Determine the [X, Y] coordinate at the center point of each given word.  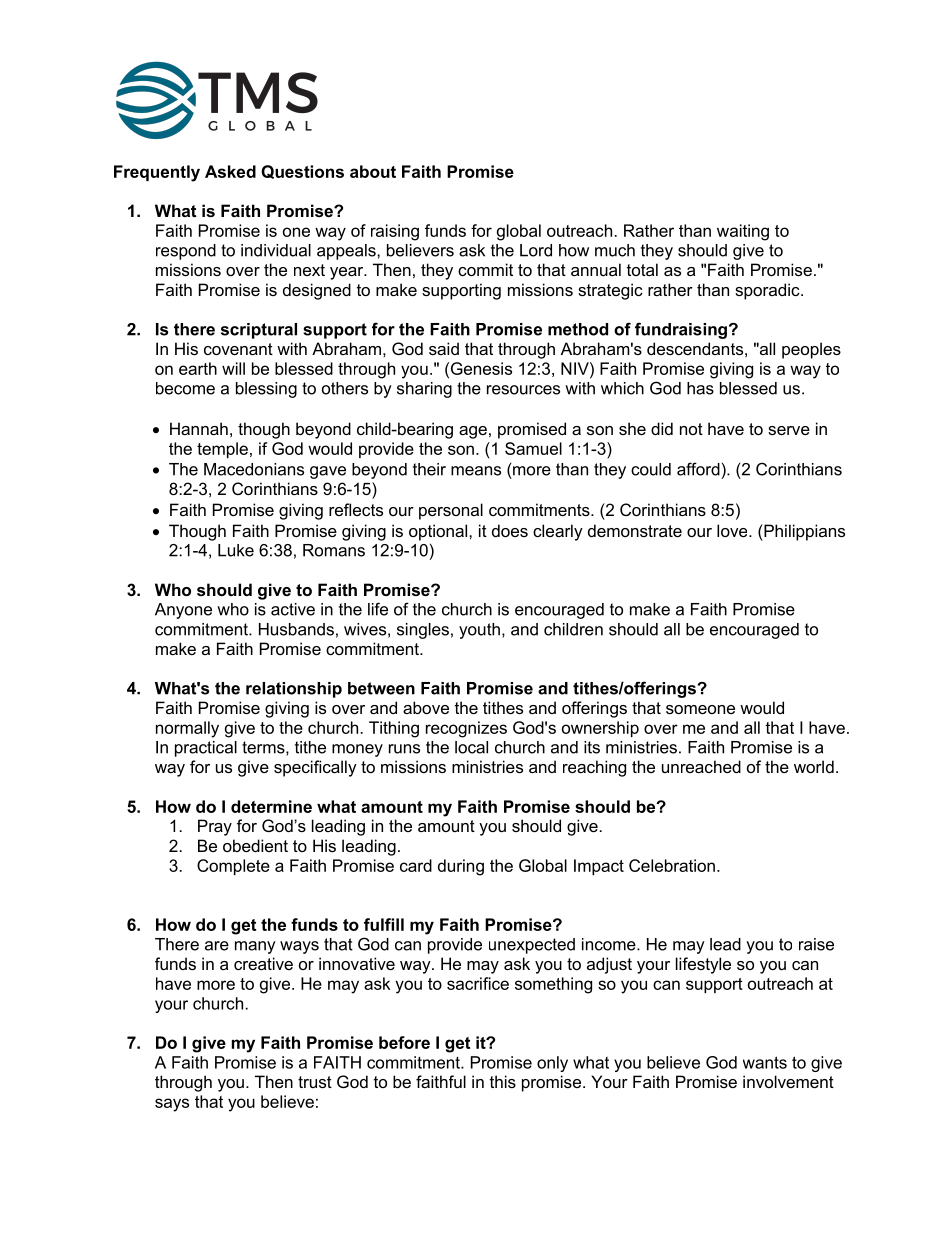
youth [479, 631]
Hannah [199, 428]
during [461, 867]
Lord [536, 250]
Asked [230, 171]
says [172, 1105]
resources [523, 390]
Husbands [296, 629]
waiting [743, 232]
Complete [233, 867]
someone [700, 709]
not [691, 429]
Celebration [672, 865]
